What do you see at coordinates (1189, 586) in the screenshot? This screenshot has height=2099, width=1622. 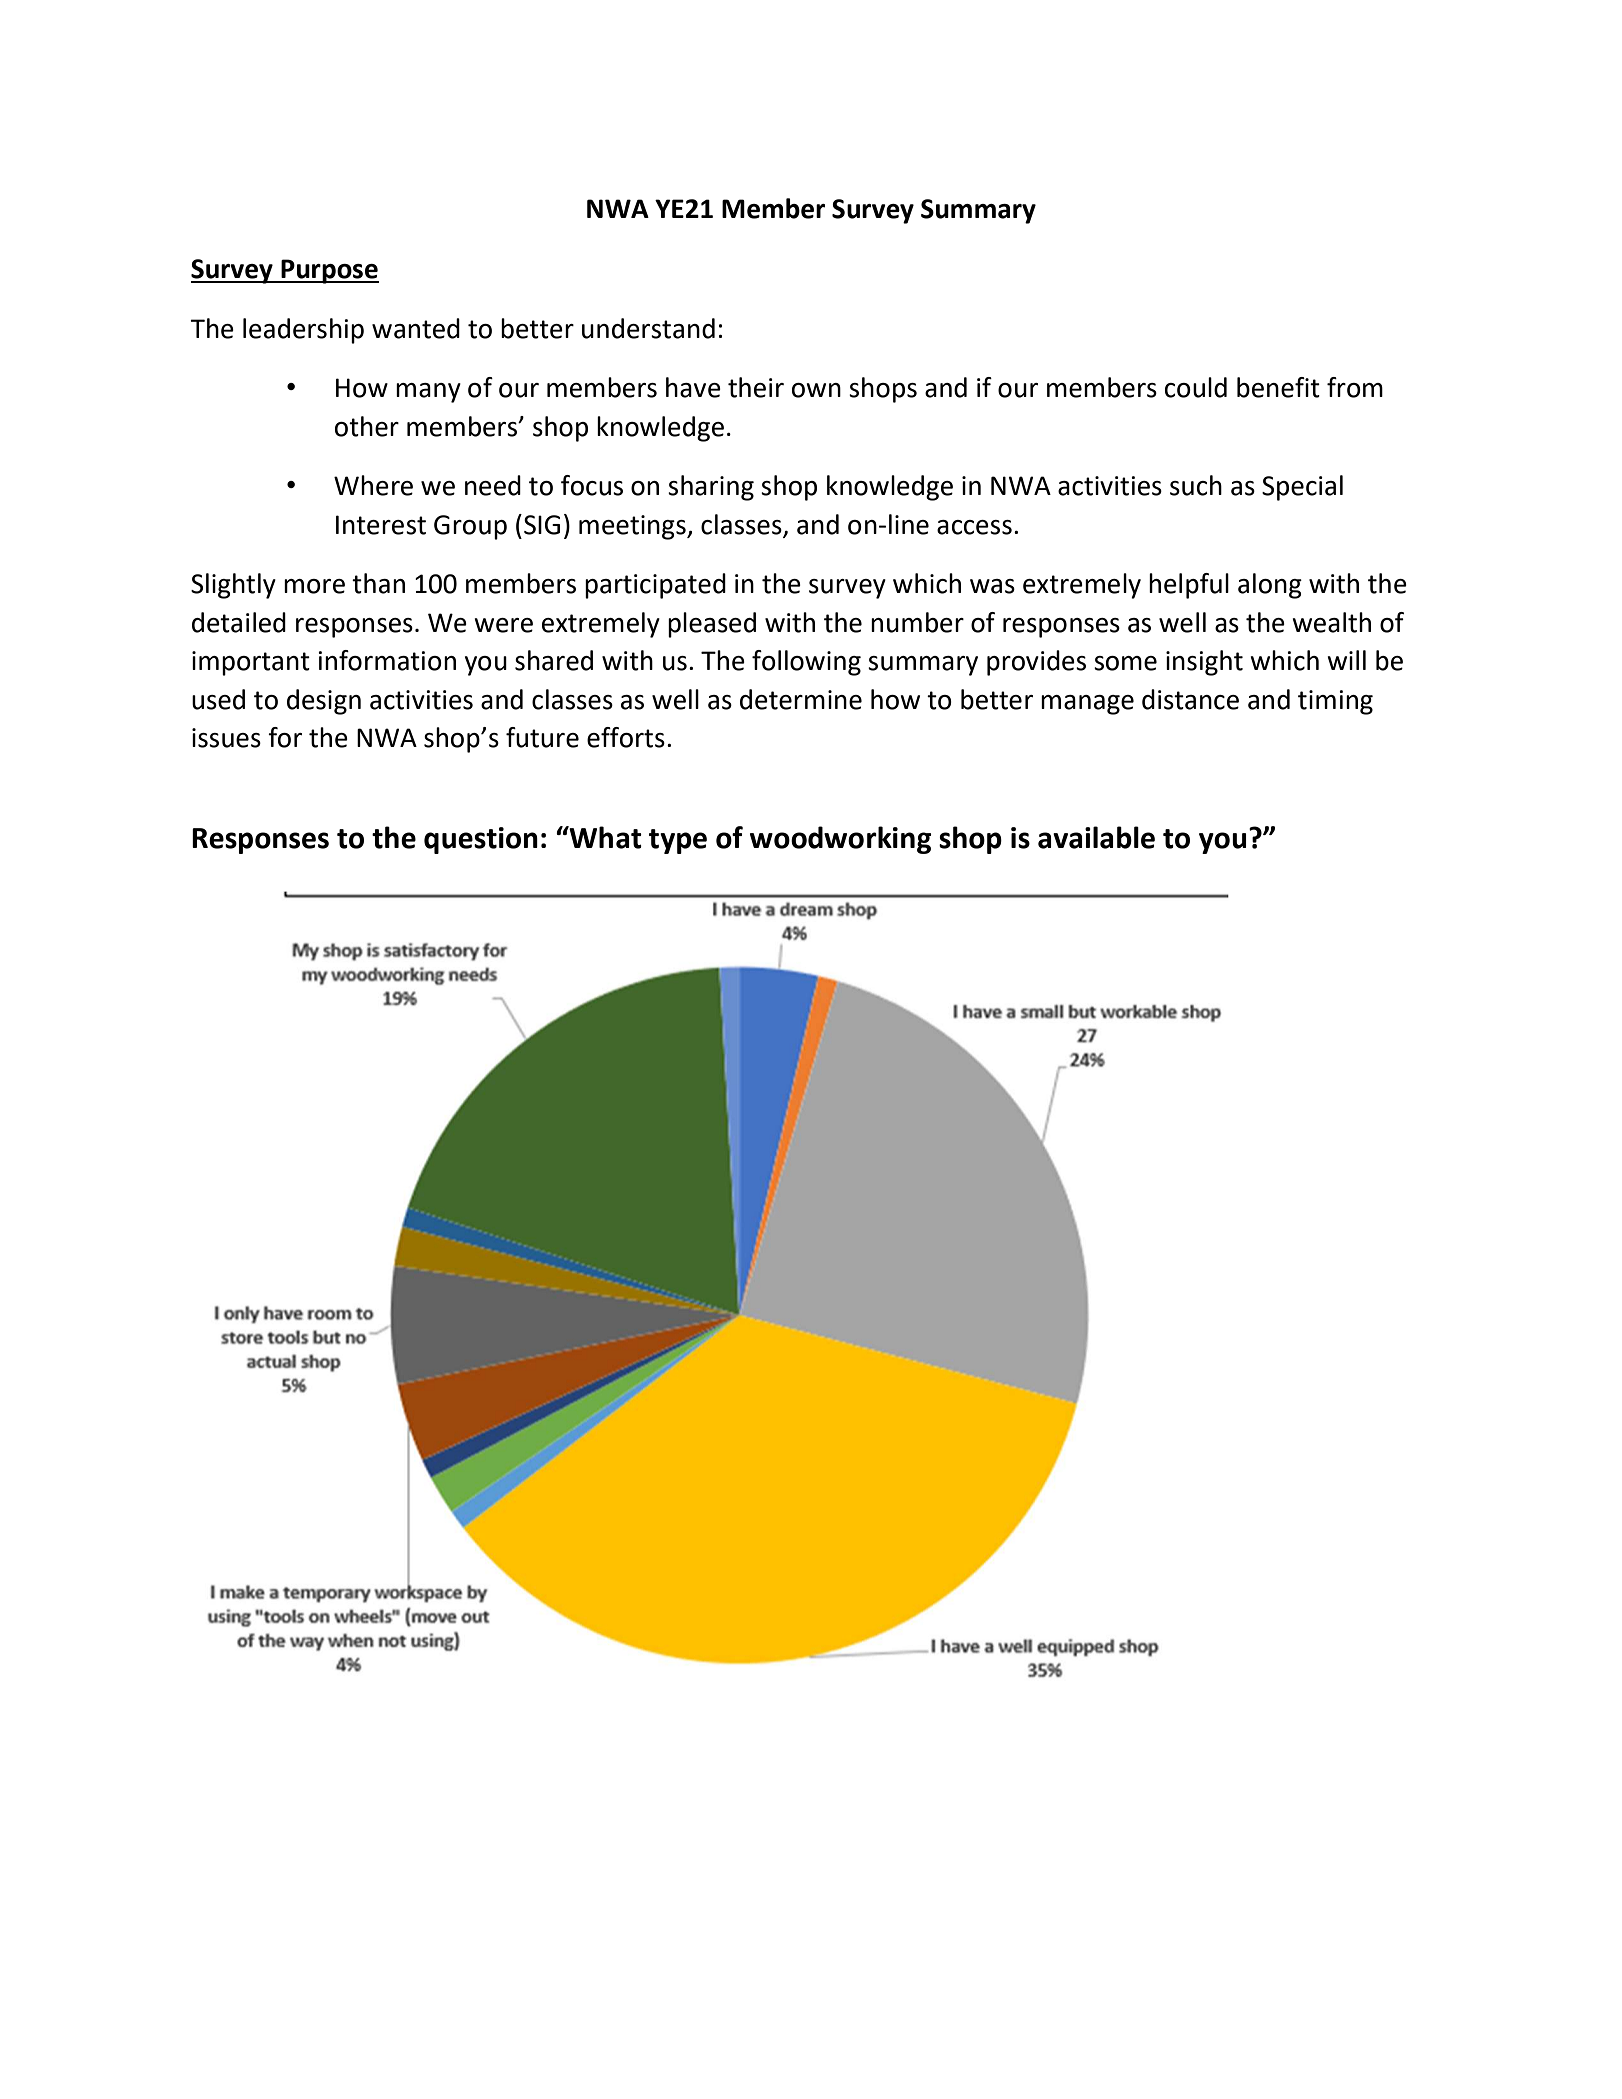 I see `helpful` at bounding box center [1189, 586].
